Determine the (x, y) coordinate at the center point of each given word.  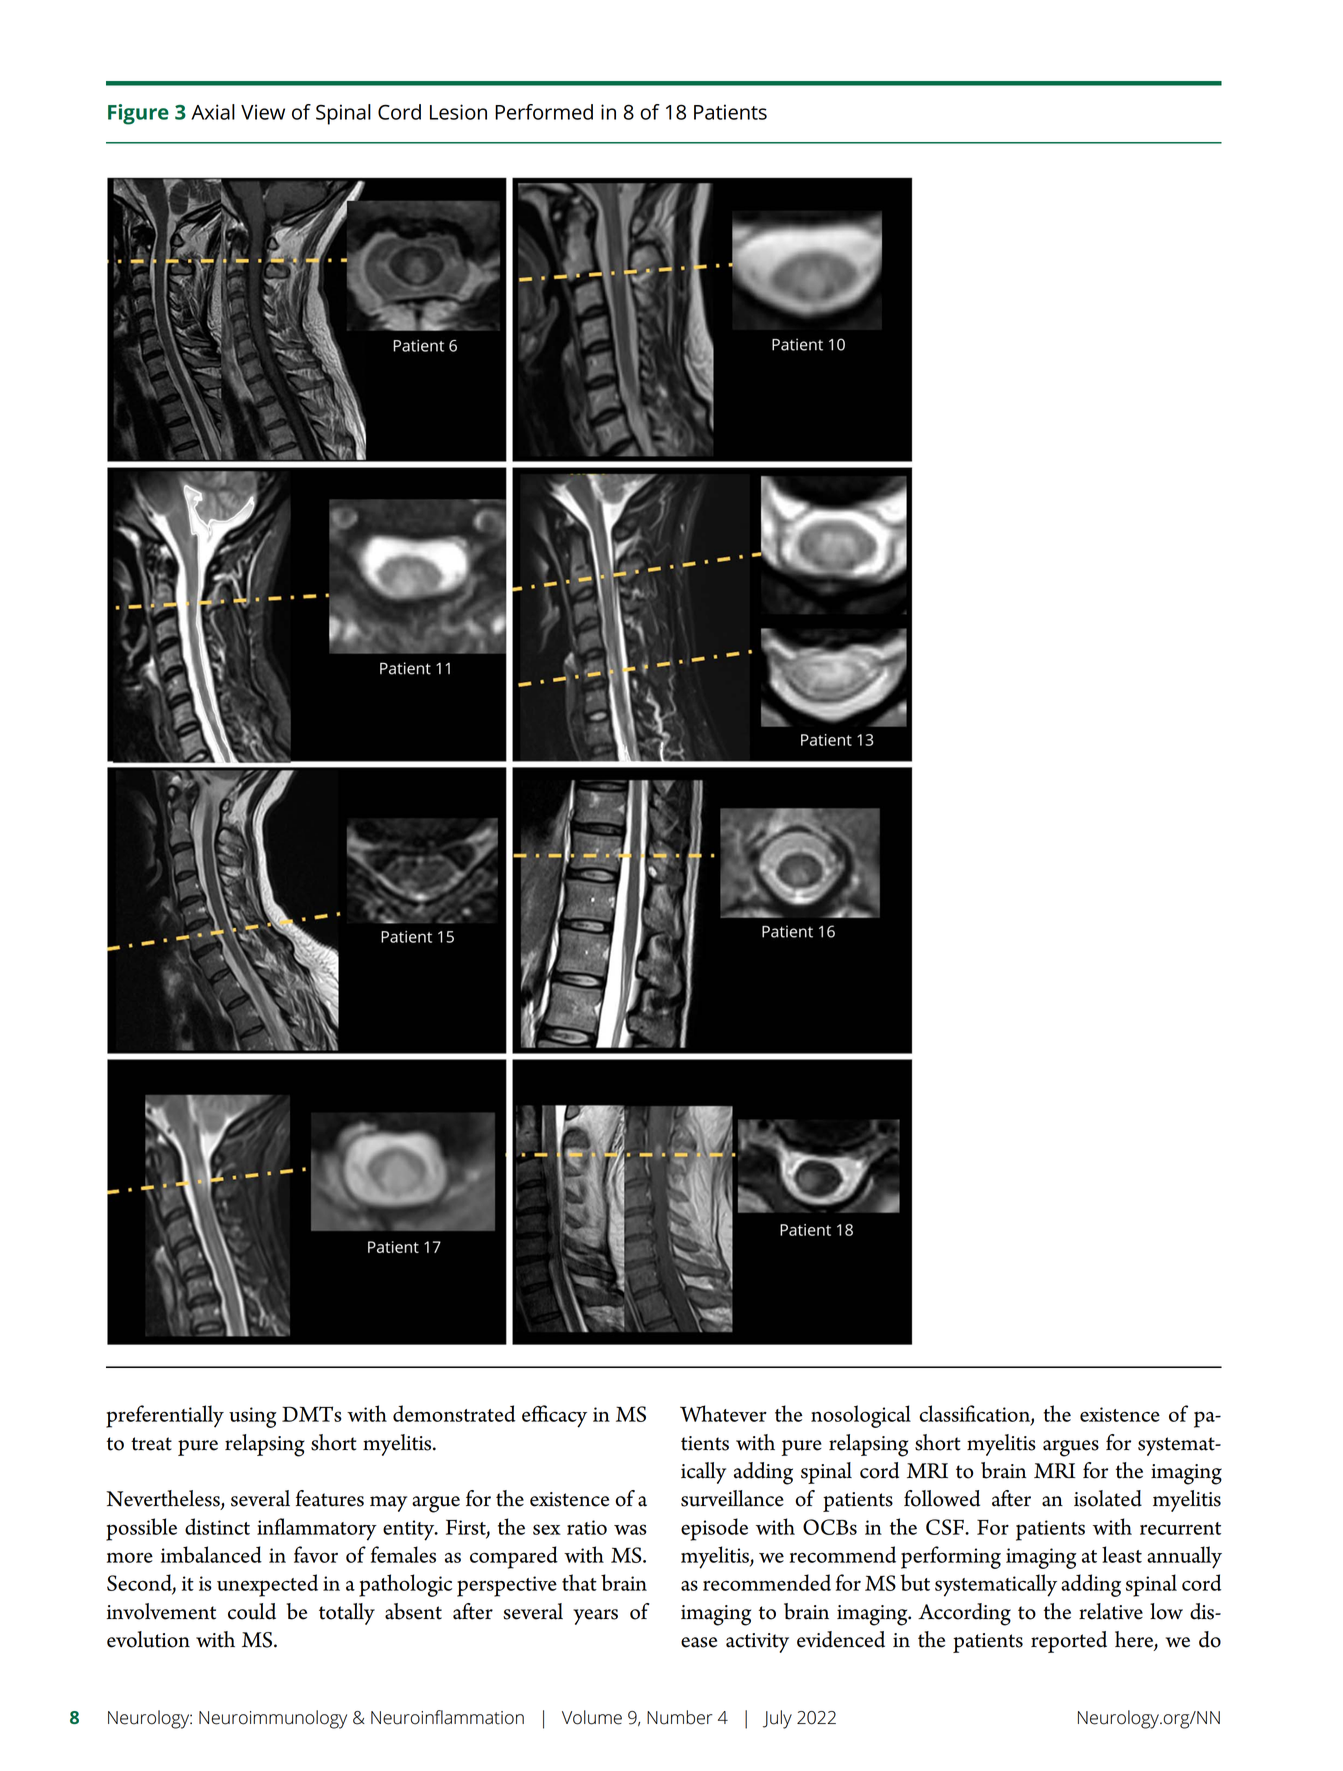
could (252, 1611)
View (263, 112)
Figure (138, 114)
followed (942, 1498)
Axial (213, 112)
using (253, 1417)
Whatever (723, 1413)
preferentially (165, 1416)
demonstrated (454, 1413)
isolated (1108, 1498)
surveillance (732, 1498)
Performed (544, 112)
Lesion (458, 112)
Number (680, 1717)
